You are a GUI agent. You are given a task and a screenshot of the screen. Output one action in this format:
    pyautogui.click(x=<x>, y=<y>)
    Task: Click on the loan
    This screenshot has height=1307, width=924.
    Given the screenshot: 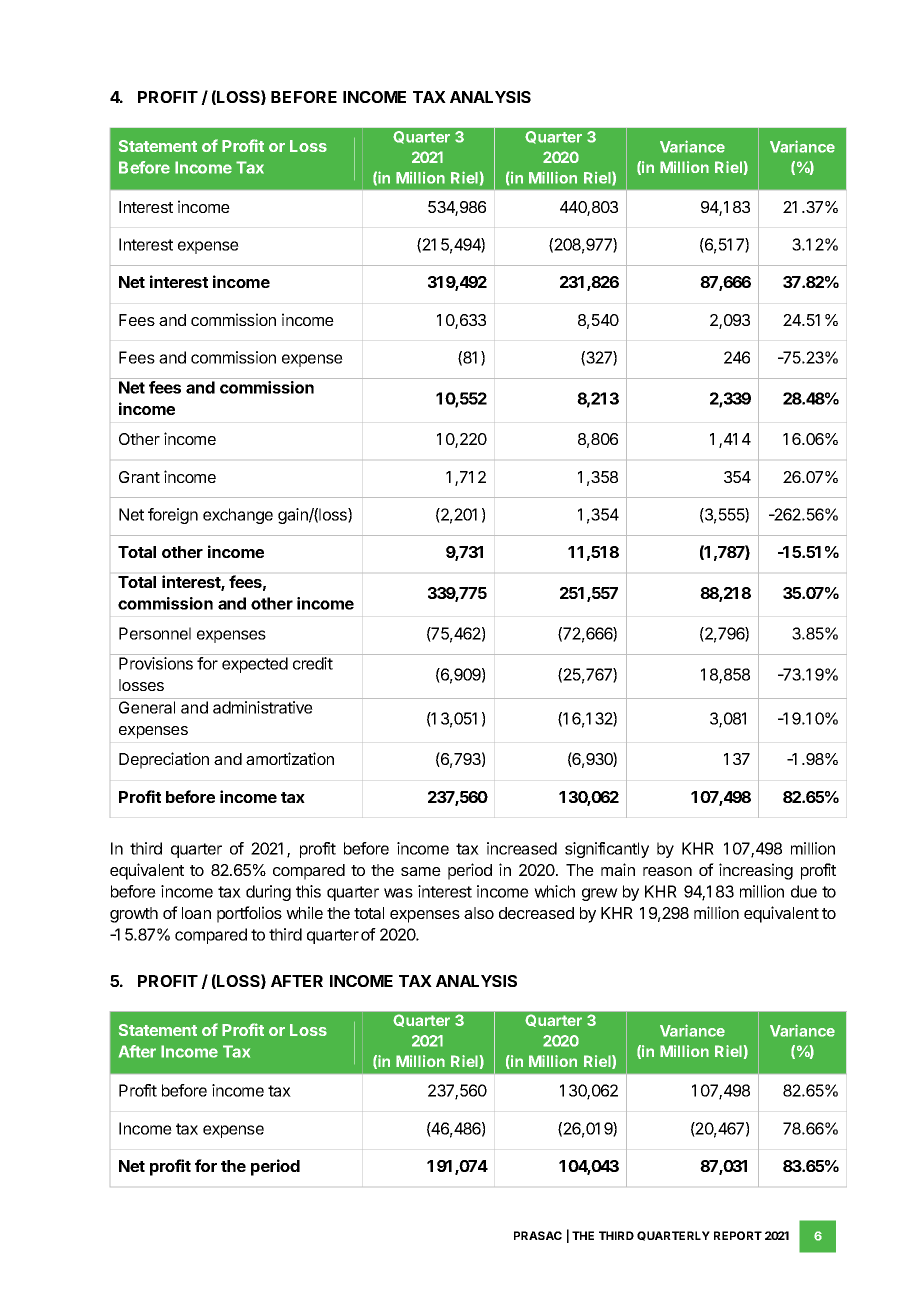 What is the action you would take?
    pyautogui.click(x=196, y=913)
